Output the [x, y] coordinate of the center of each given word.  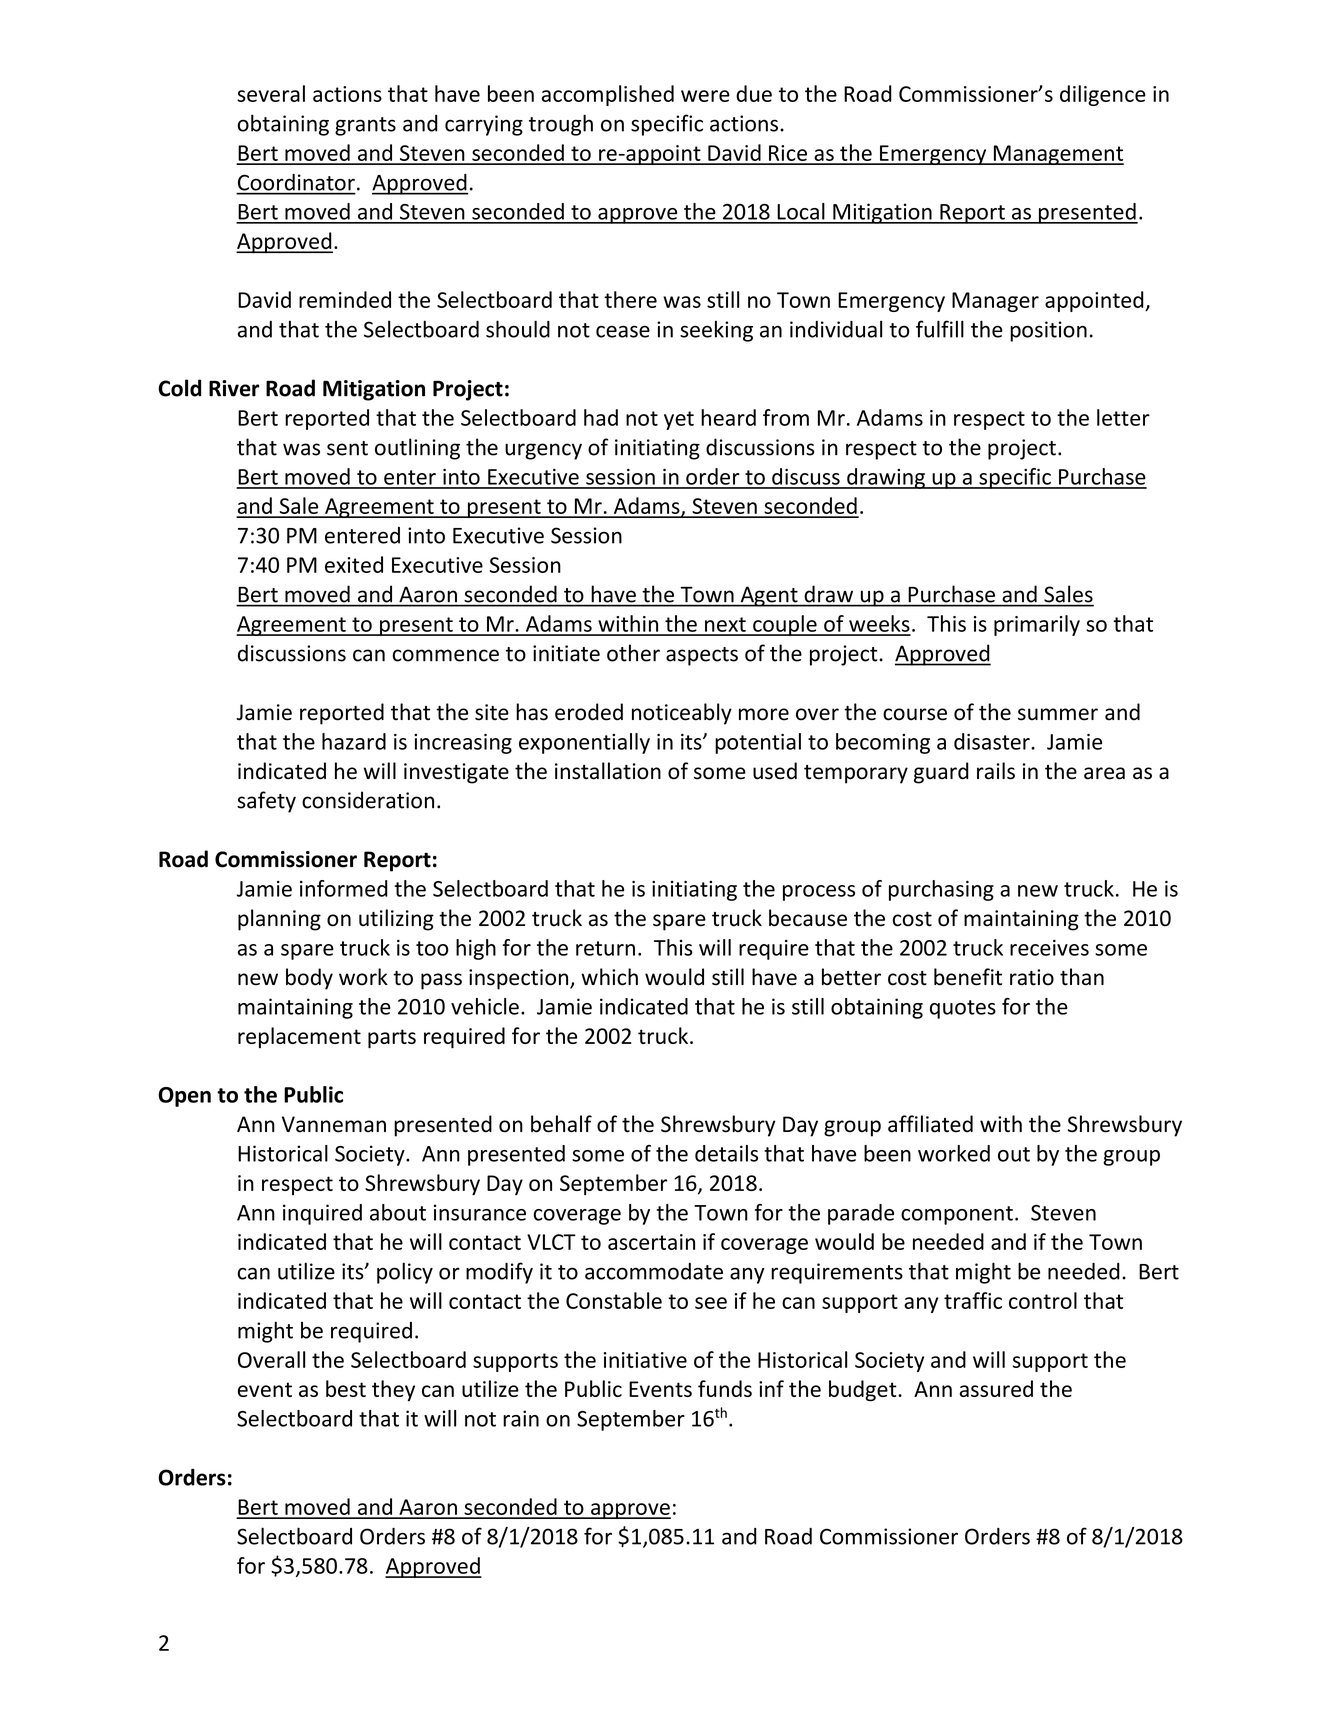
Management [1057, 155]
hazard [354, 741]
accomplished [608, 95]
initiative [645, 1360]
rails [996, 771]
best [346, 1388]
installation [608, 771]
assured [996, 1388]
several [271, 93]
